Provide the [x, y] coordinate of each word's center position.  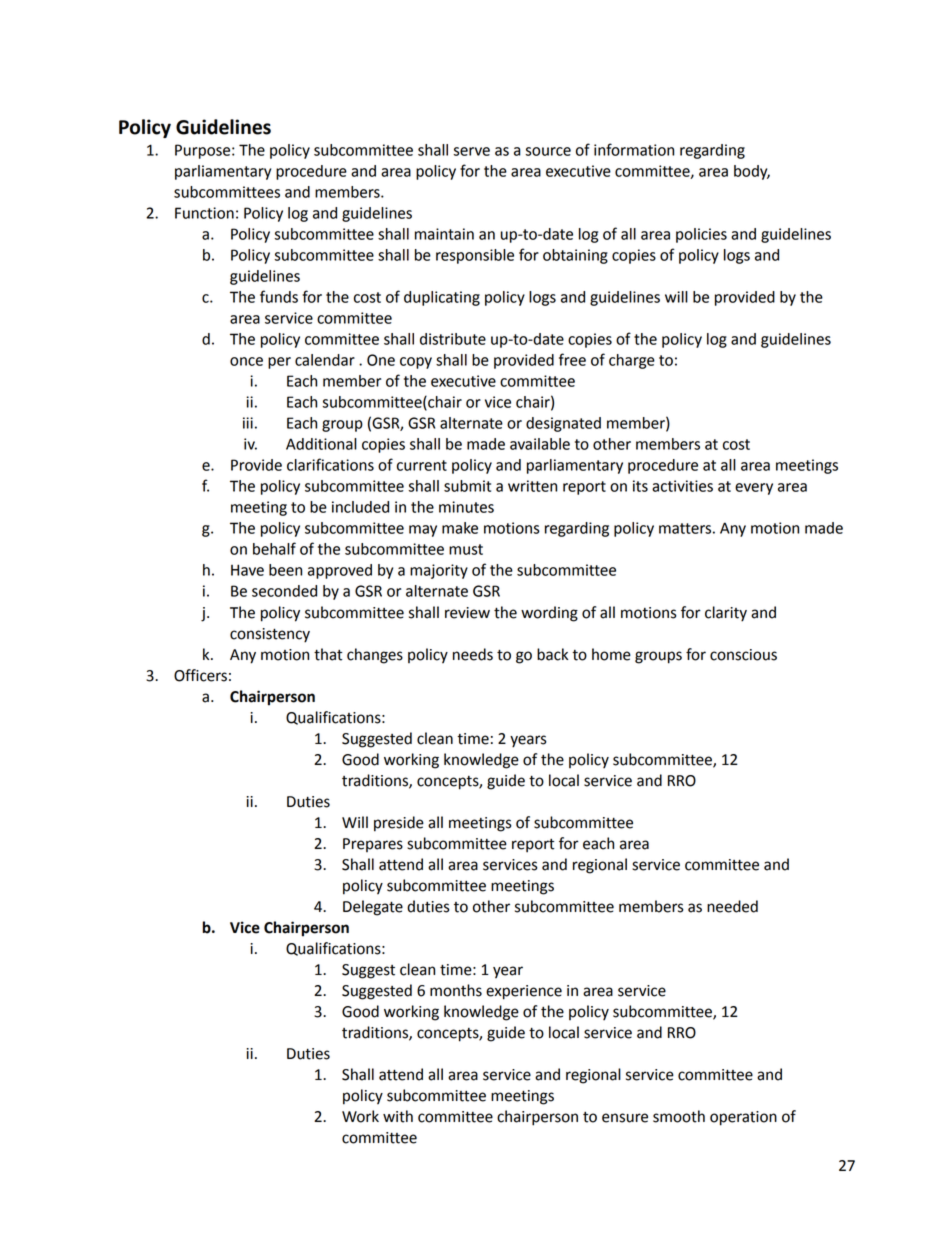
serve [472, 151]
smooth [679, 1116]
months [456, 990]
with [398, 1116]
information [634, 149]
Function [204, 213]
